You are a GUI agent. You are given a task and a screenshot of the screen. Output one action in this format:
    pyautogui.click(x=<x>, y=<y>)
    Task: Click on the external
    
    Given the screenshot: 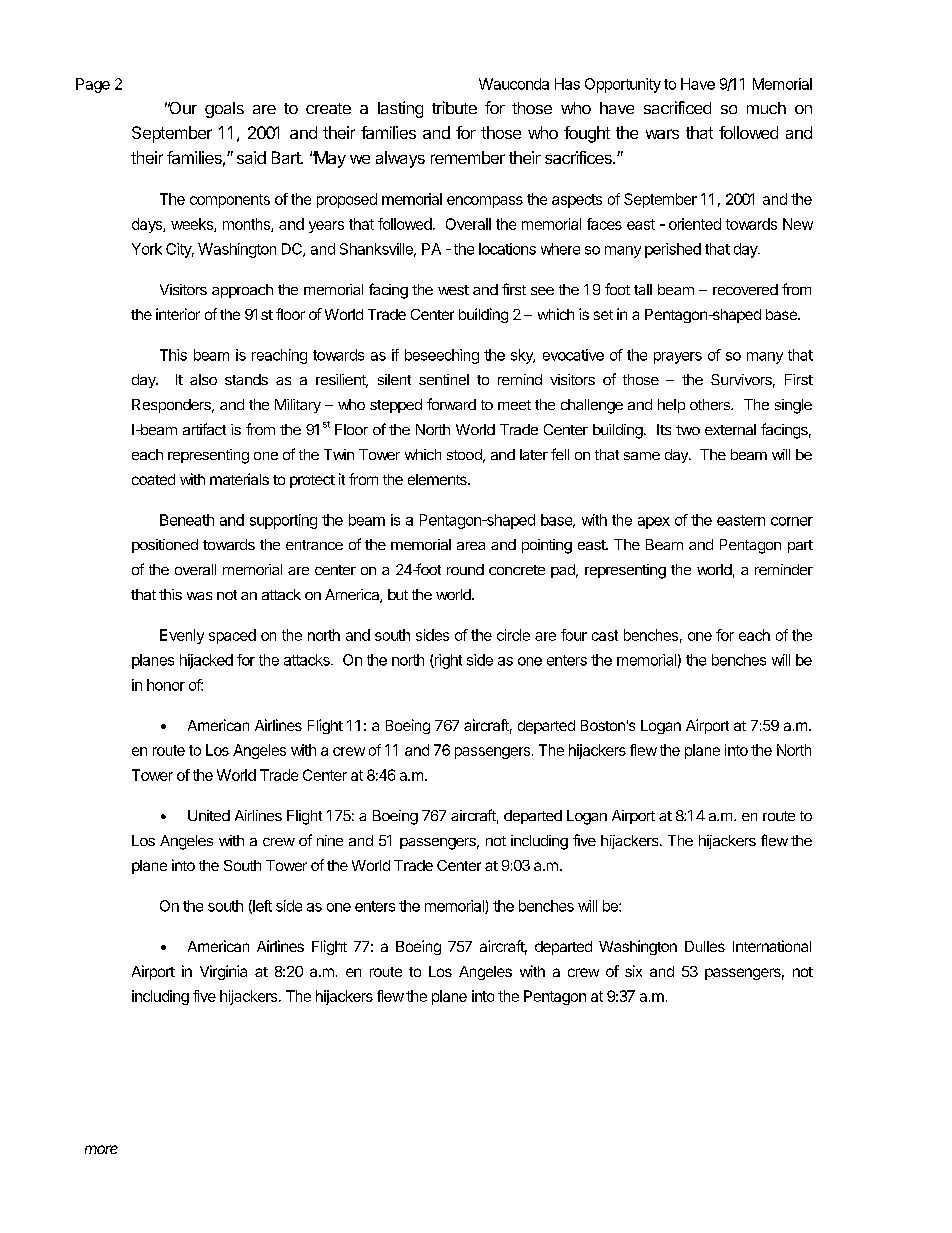 What is the action you would take?
    pyautogui.click(x=730, y=429)
